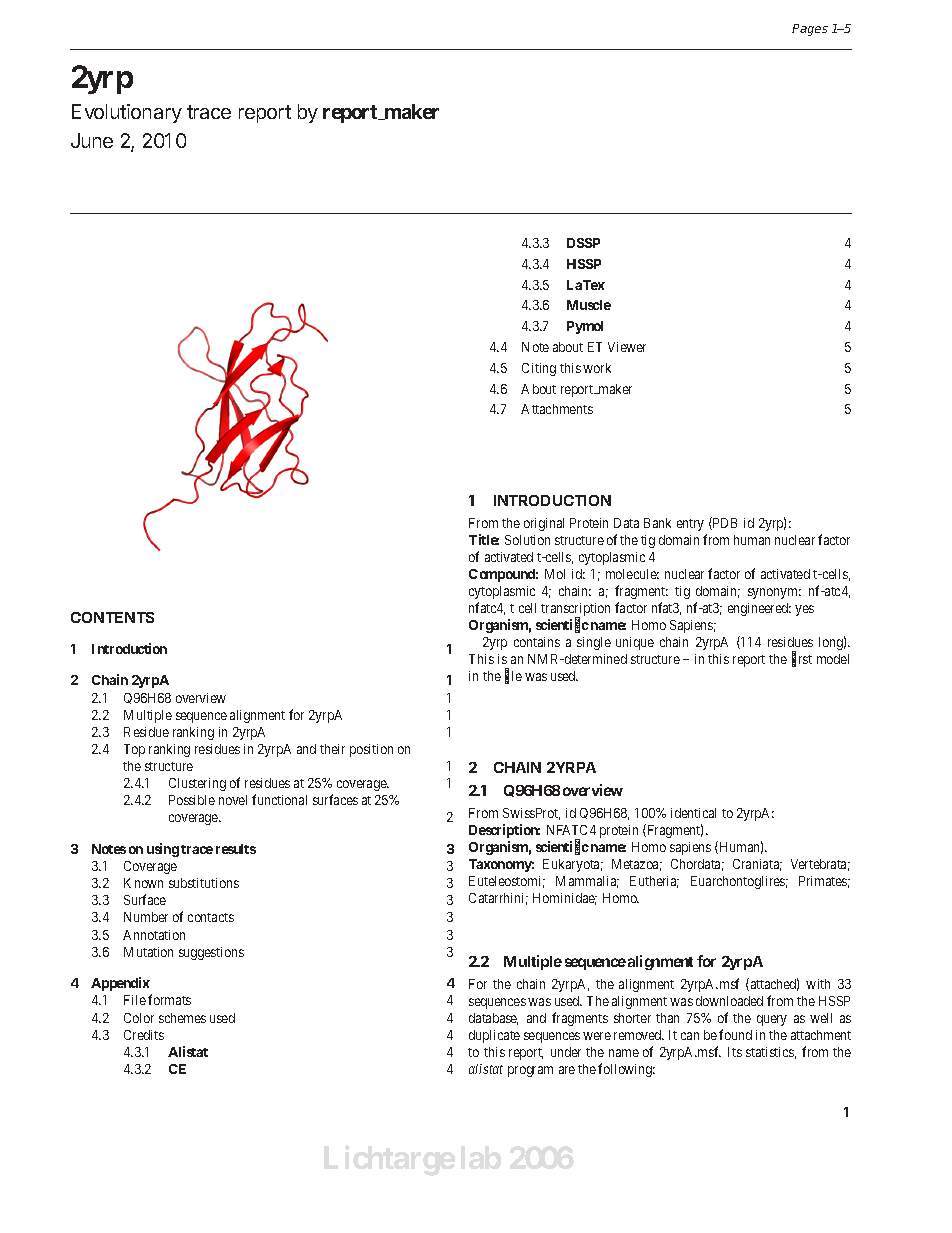 The height and width of the screenshot is (1233, 952). Describe the element at coordinates (494, 1036) in the screenshot. I see `duplicate` at that location.
